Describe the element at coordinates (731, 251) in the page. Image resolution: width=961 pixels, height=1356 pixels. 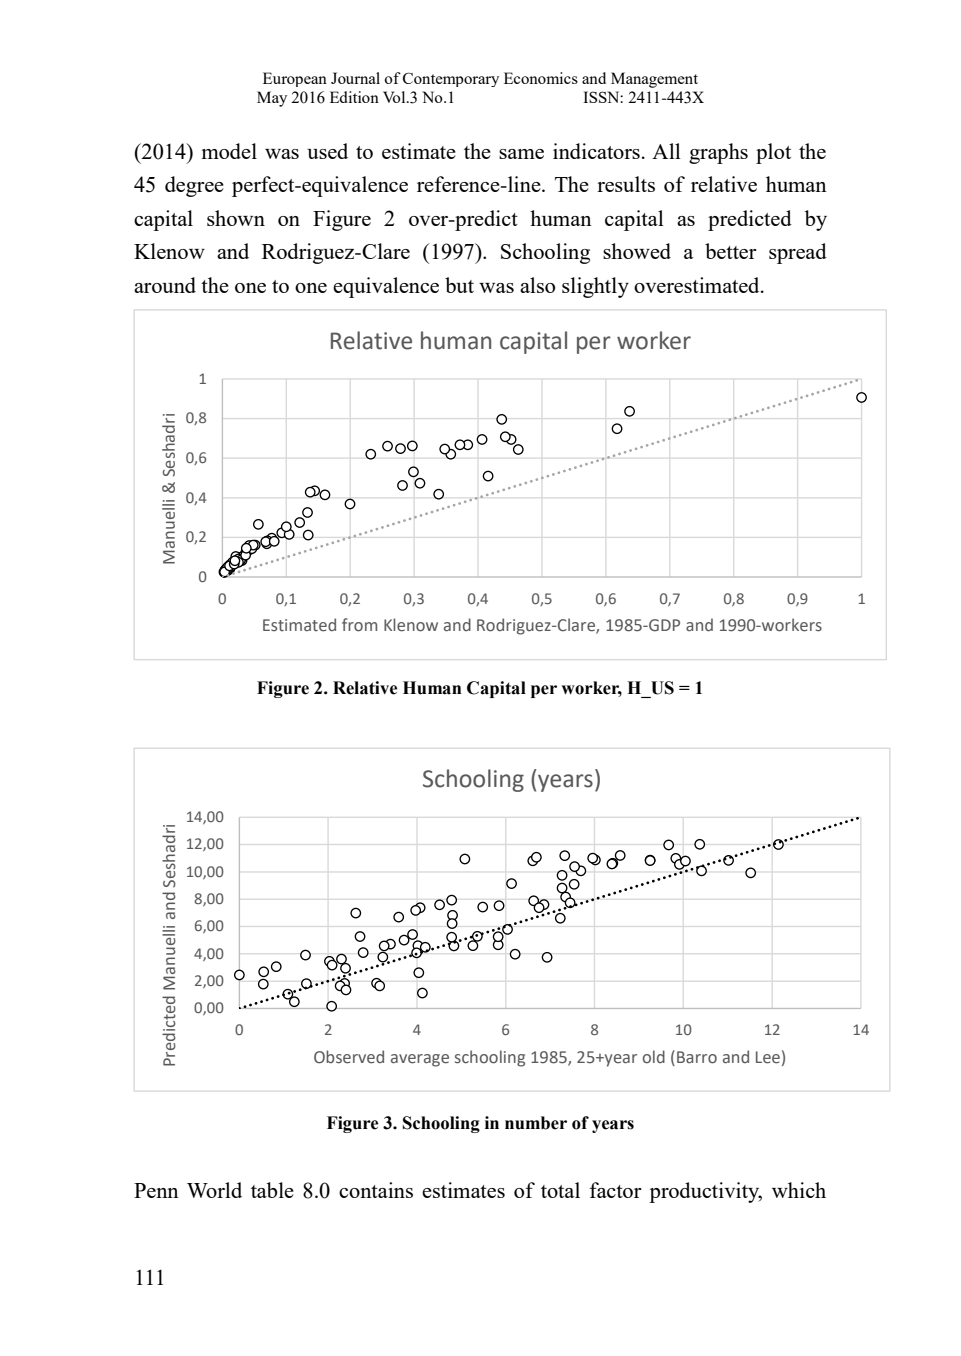
I see `better` at that location.
